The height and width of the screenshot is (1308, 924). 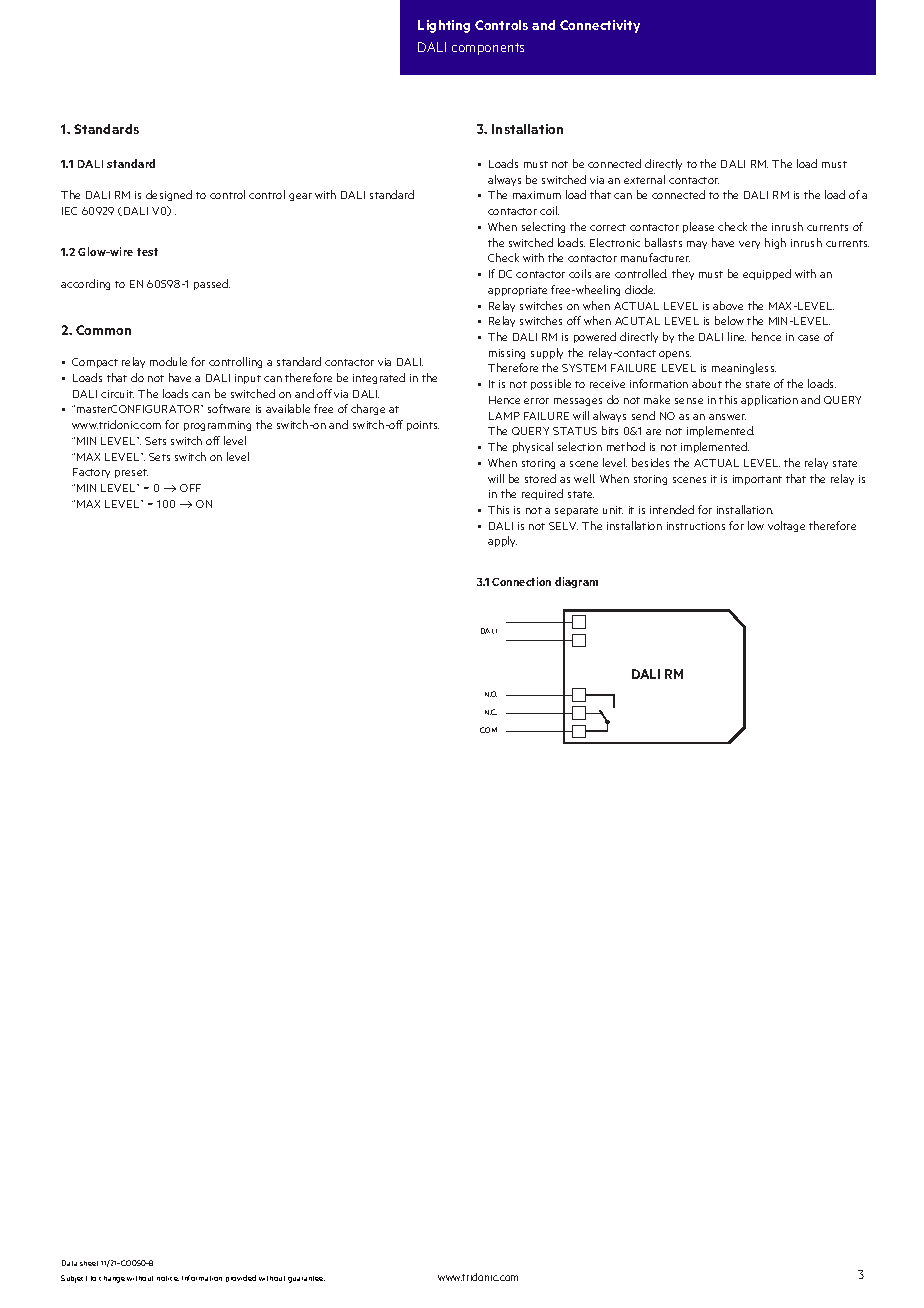 What do you see at coordinates (600, 26) in the screenshot?
I see `Connectivity` at bounding box center [600, 26].
